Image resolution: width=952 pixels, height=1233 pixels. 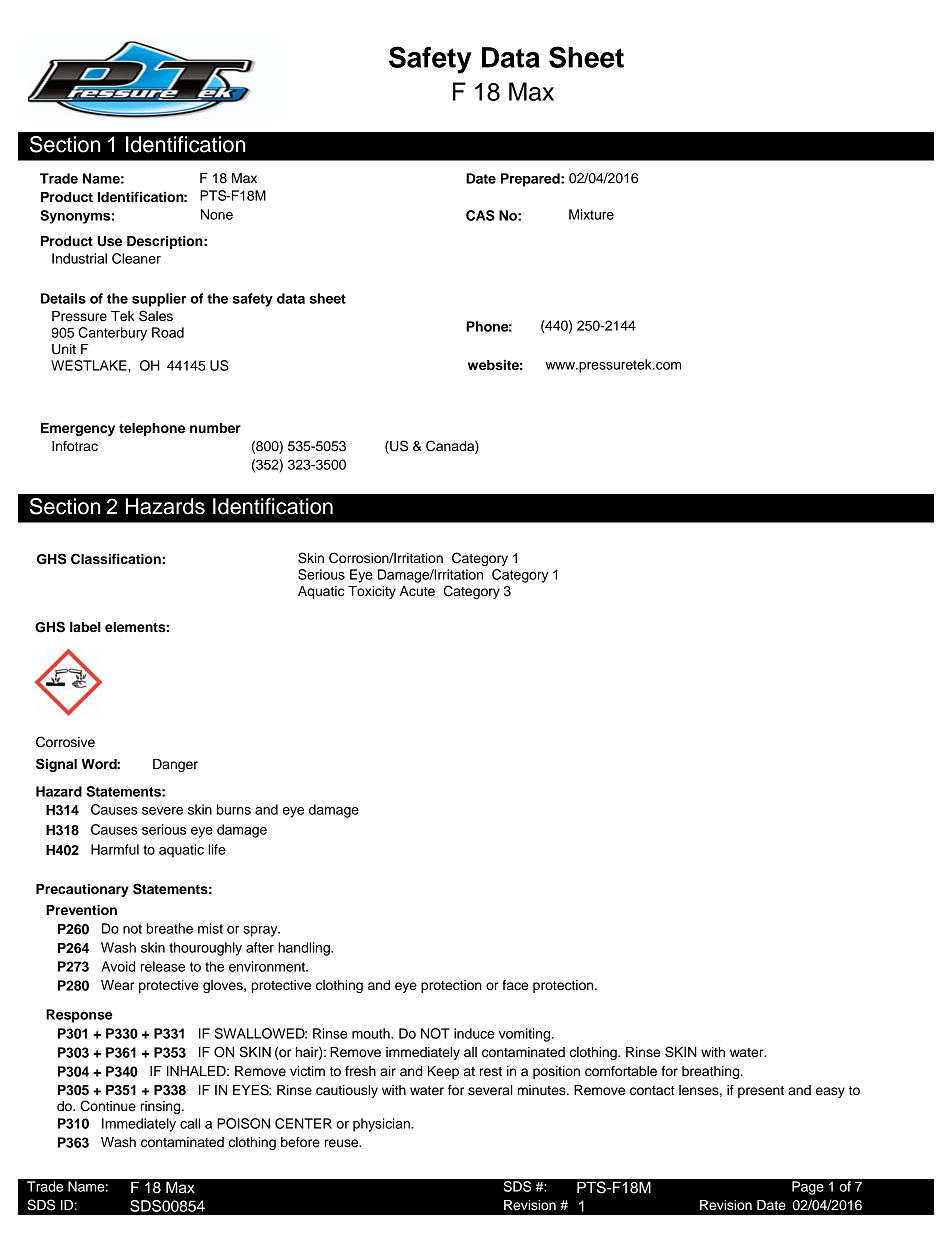 I want to click on rinsing, so click(x=162, y=1107).
